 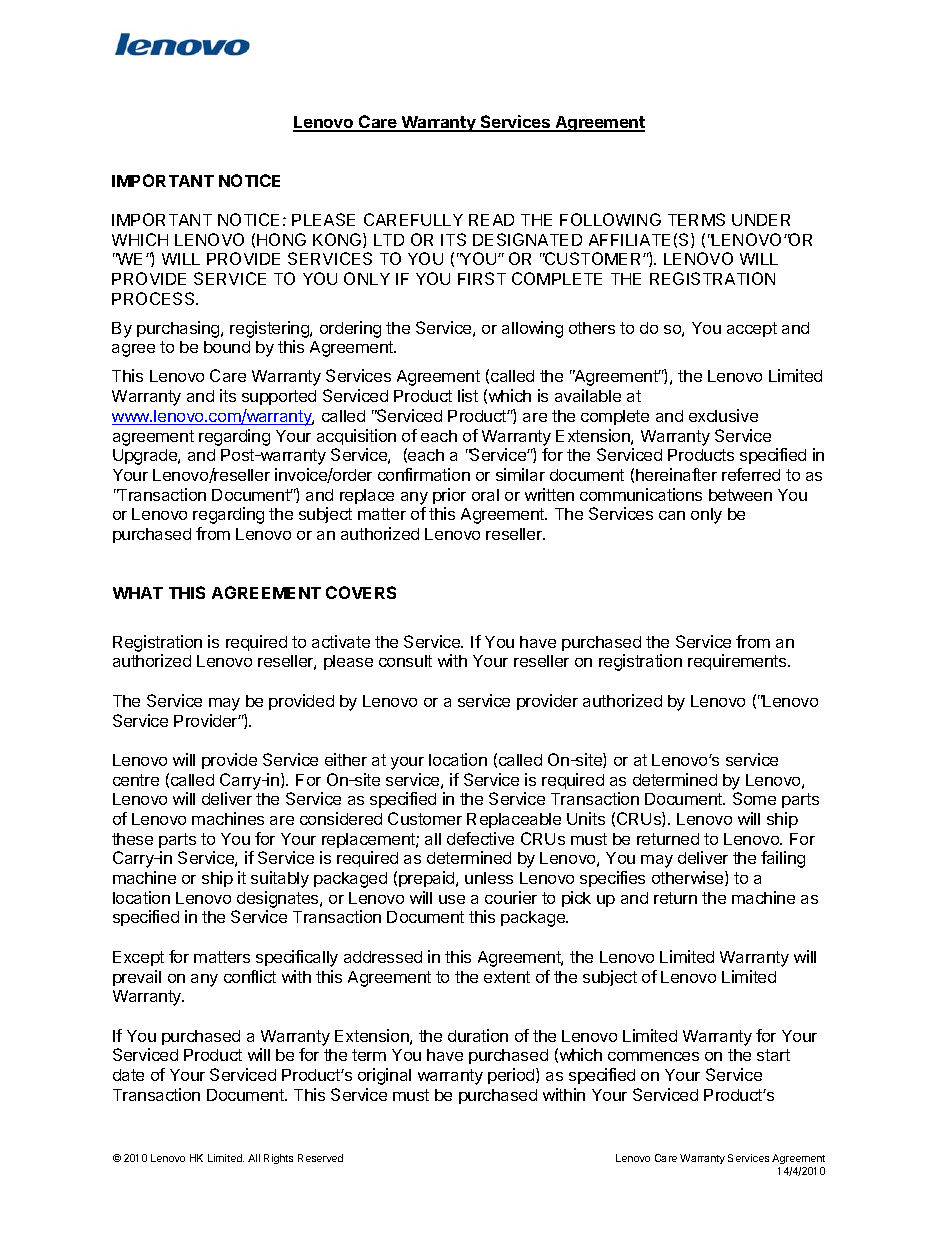 What do you see at coordinates (512, 1076) in the image?
I see `period` at bounding box center [512, 1076].
